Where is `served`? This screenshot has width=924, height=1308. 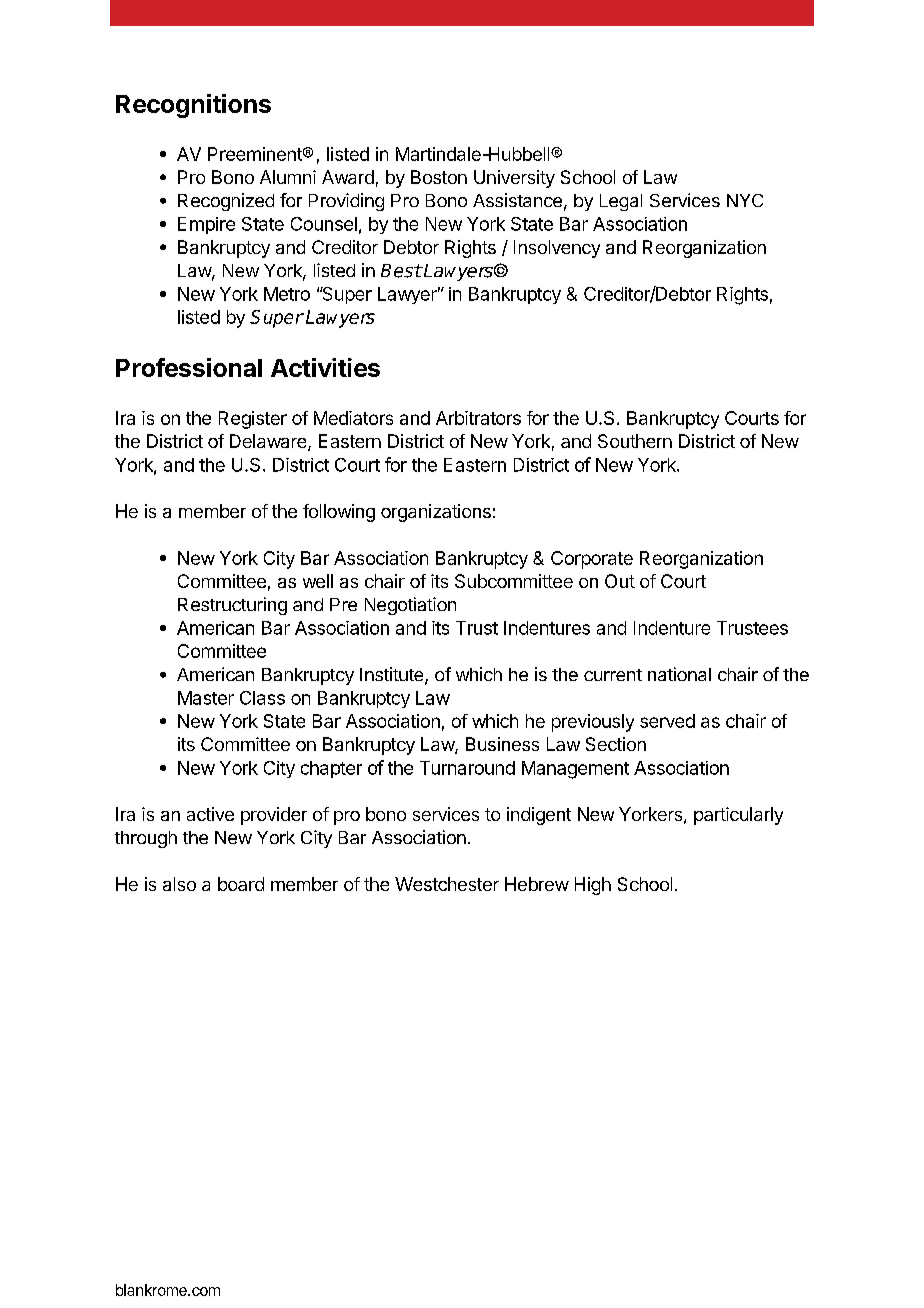 served is located at coordinates (667, 721).
